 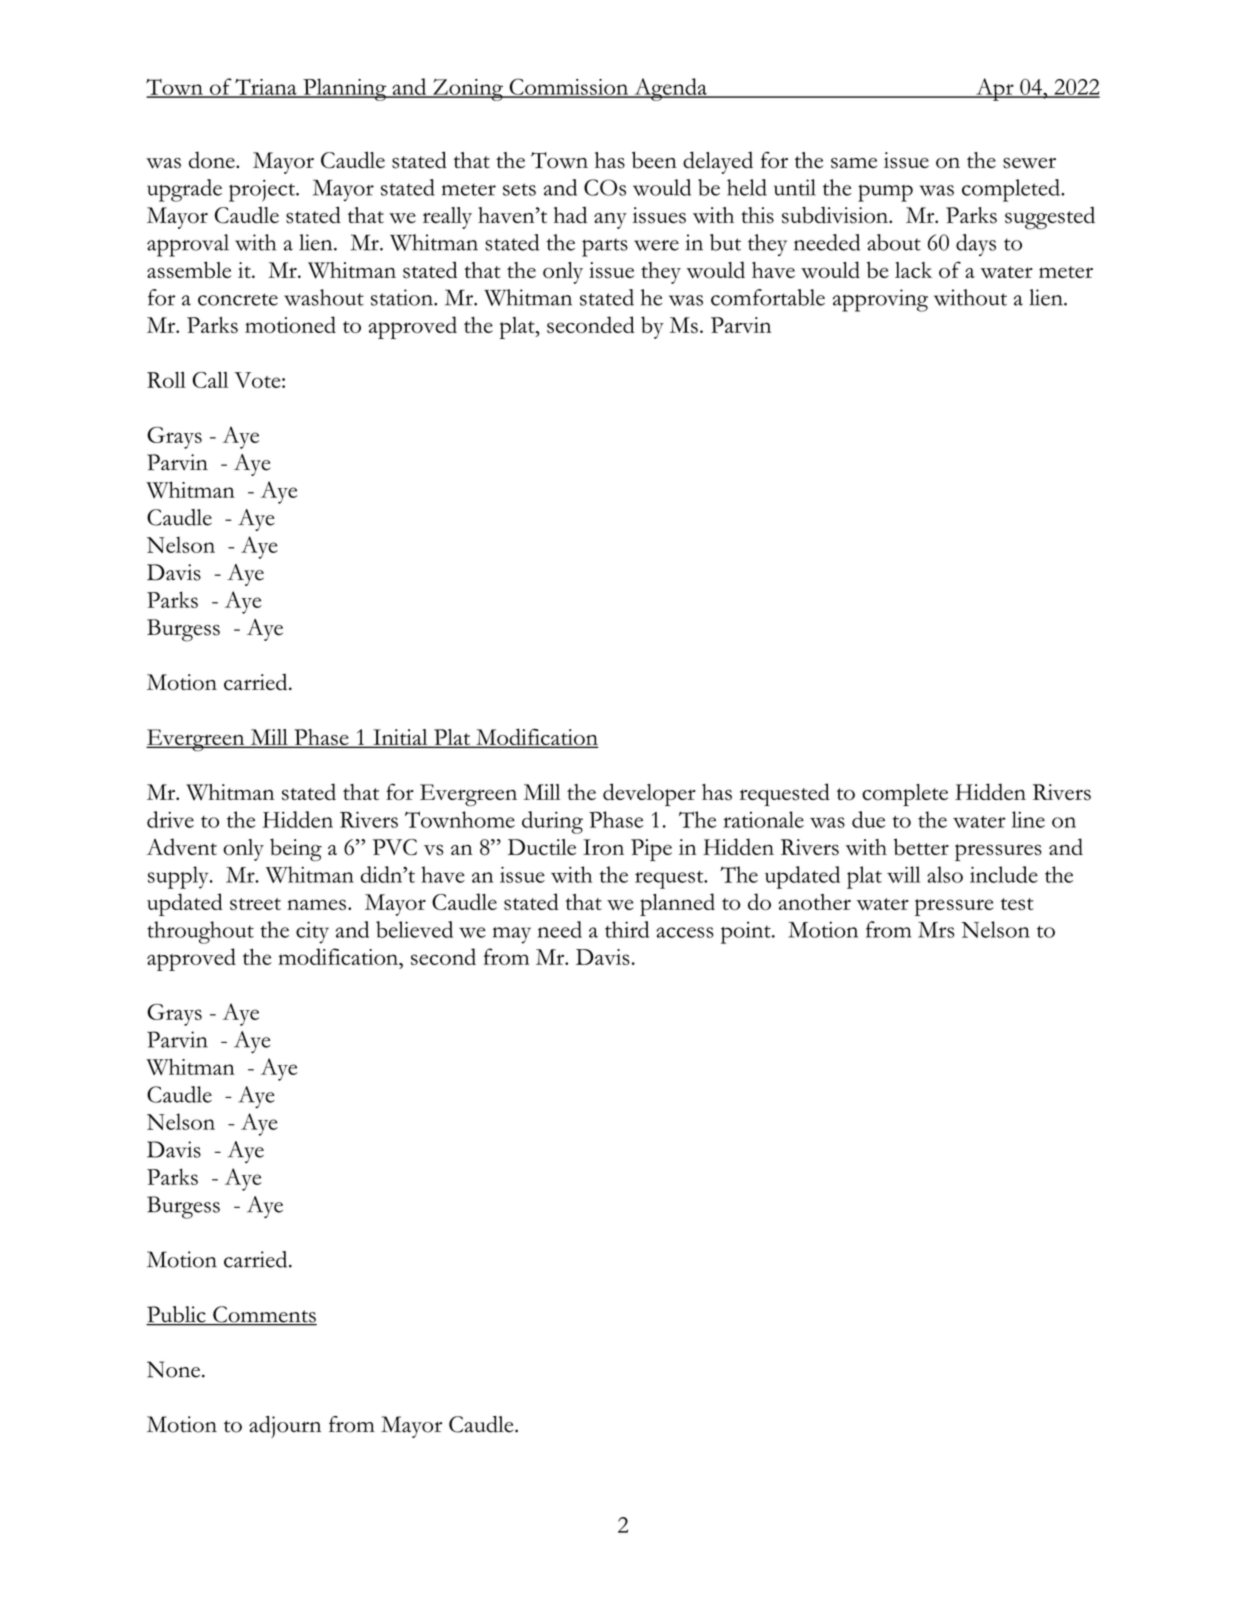 I want to click on Public, so click(x=177, y=1315).
